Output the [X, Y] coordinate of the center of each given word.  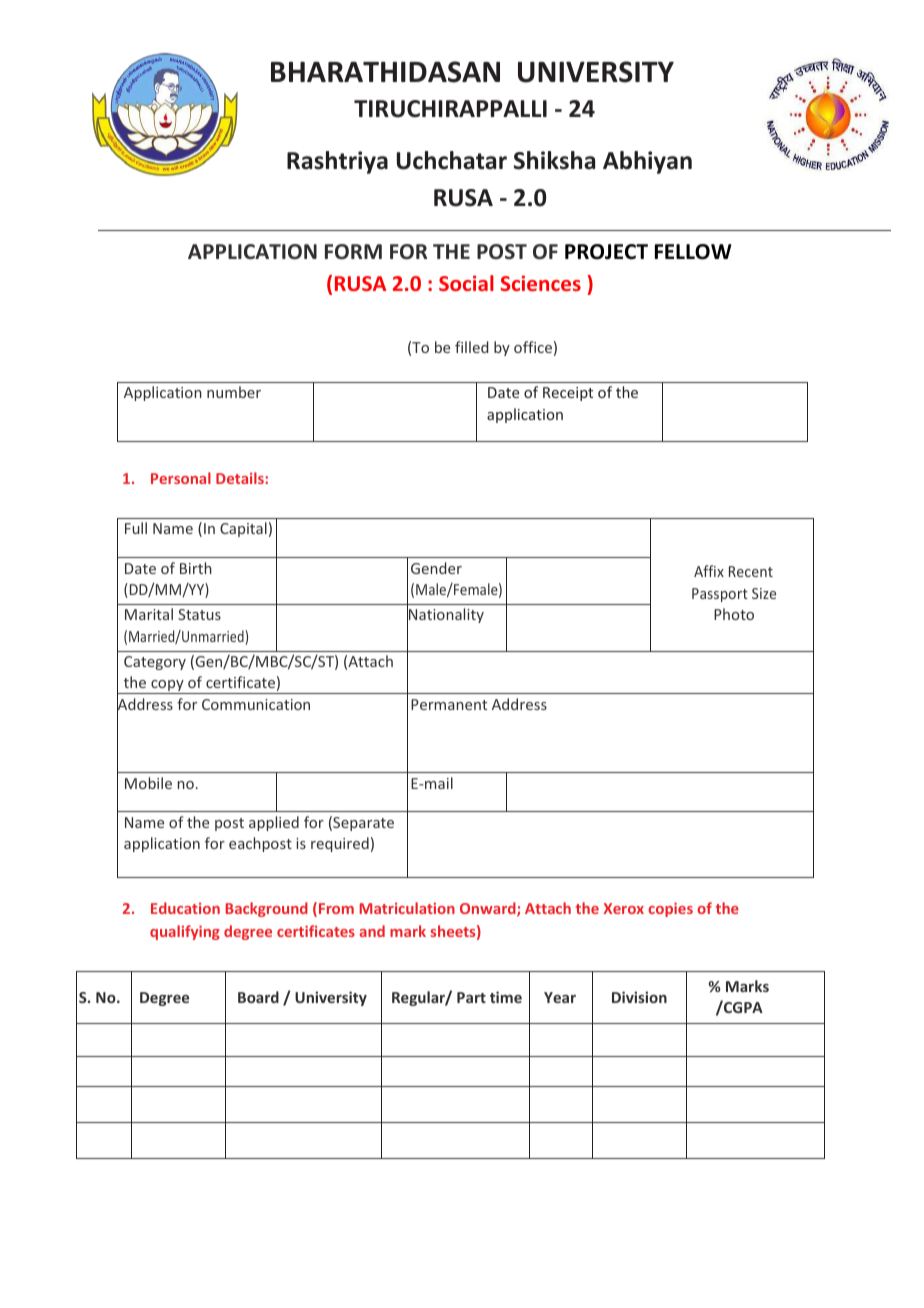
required [340, 844]
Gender [436, 568]
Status [199, 614]
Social [466, 283]
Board [258, 997]
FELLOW [693, 252]
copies [670, 909]
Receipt [568, 394]
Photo [734, 614]
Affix [709, 571]
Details [241, 478]
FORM [353, 252]
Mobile [148, 783]
